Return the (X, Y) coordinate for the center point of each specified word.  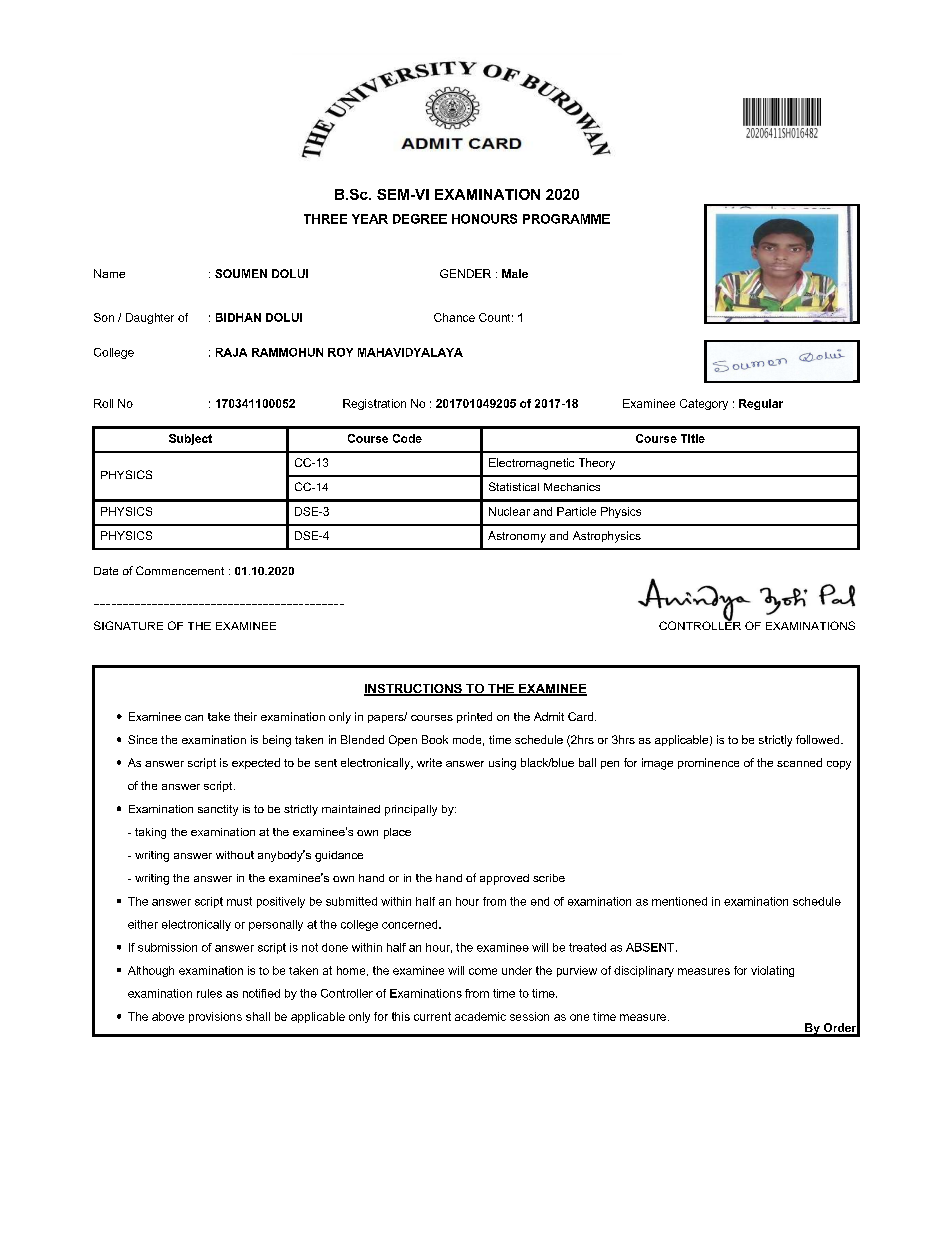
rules (209, 993)
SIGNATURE (128, 625)
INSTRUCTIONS (414, 690)
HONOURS (484, 219)
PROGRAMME (566, 219)
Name (109, 273)
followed (819, 739)
